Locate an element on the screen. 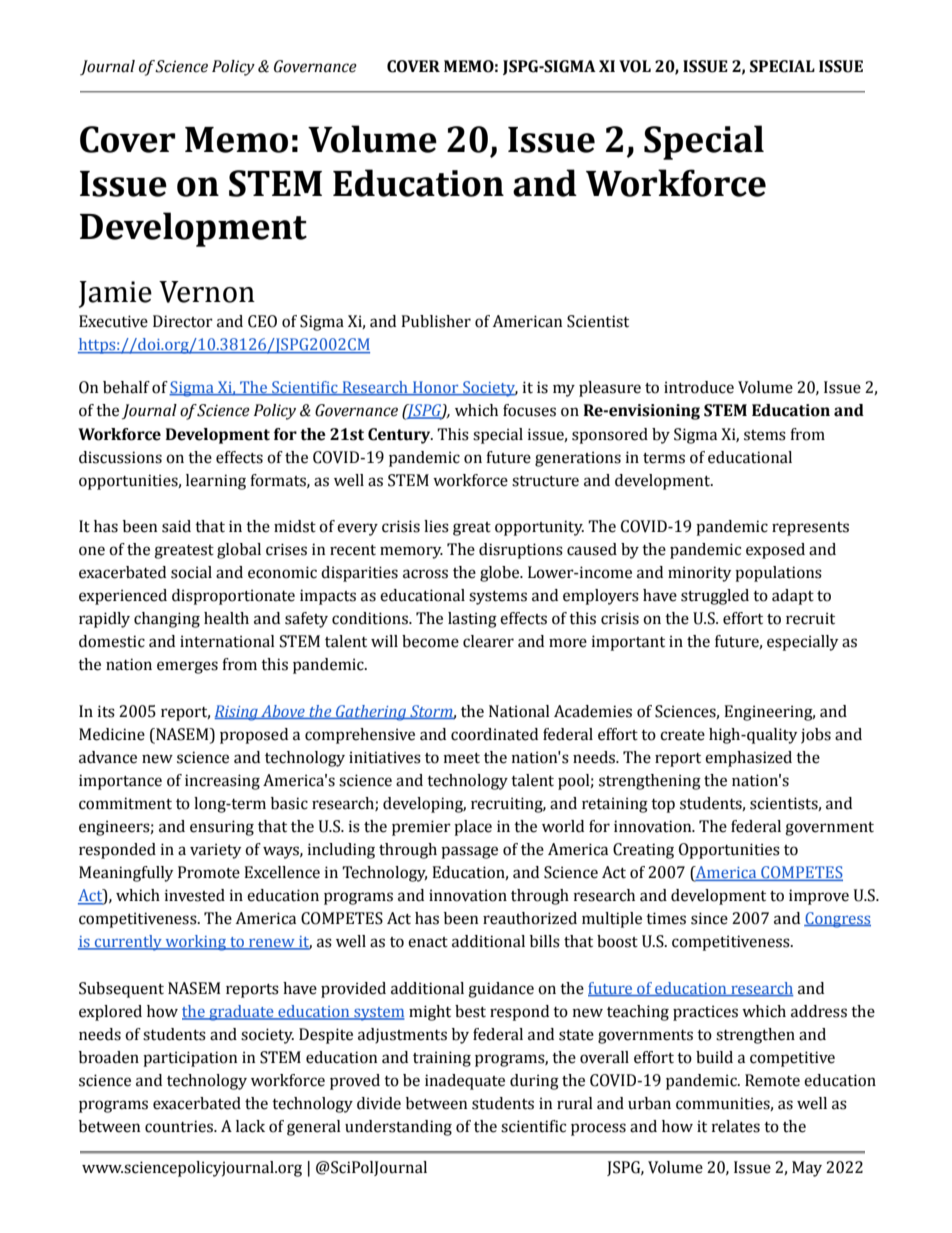  struggled is located at coordinates (715, 597).
